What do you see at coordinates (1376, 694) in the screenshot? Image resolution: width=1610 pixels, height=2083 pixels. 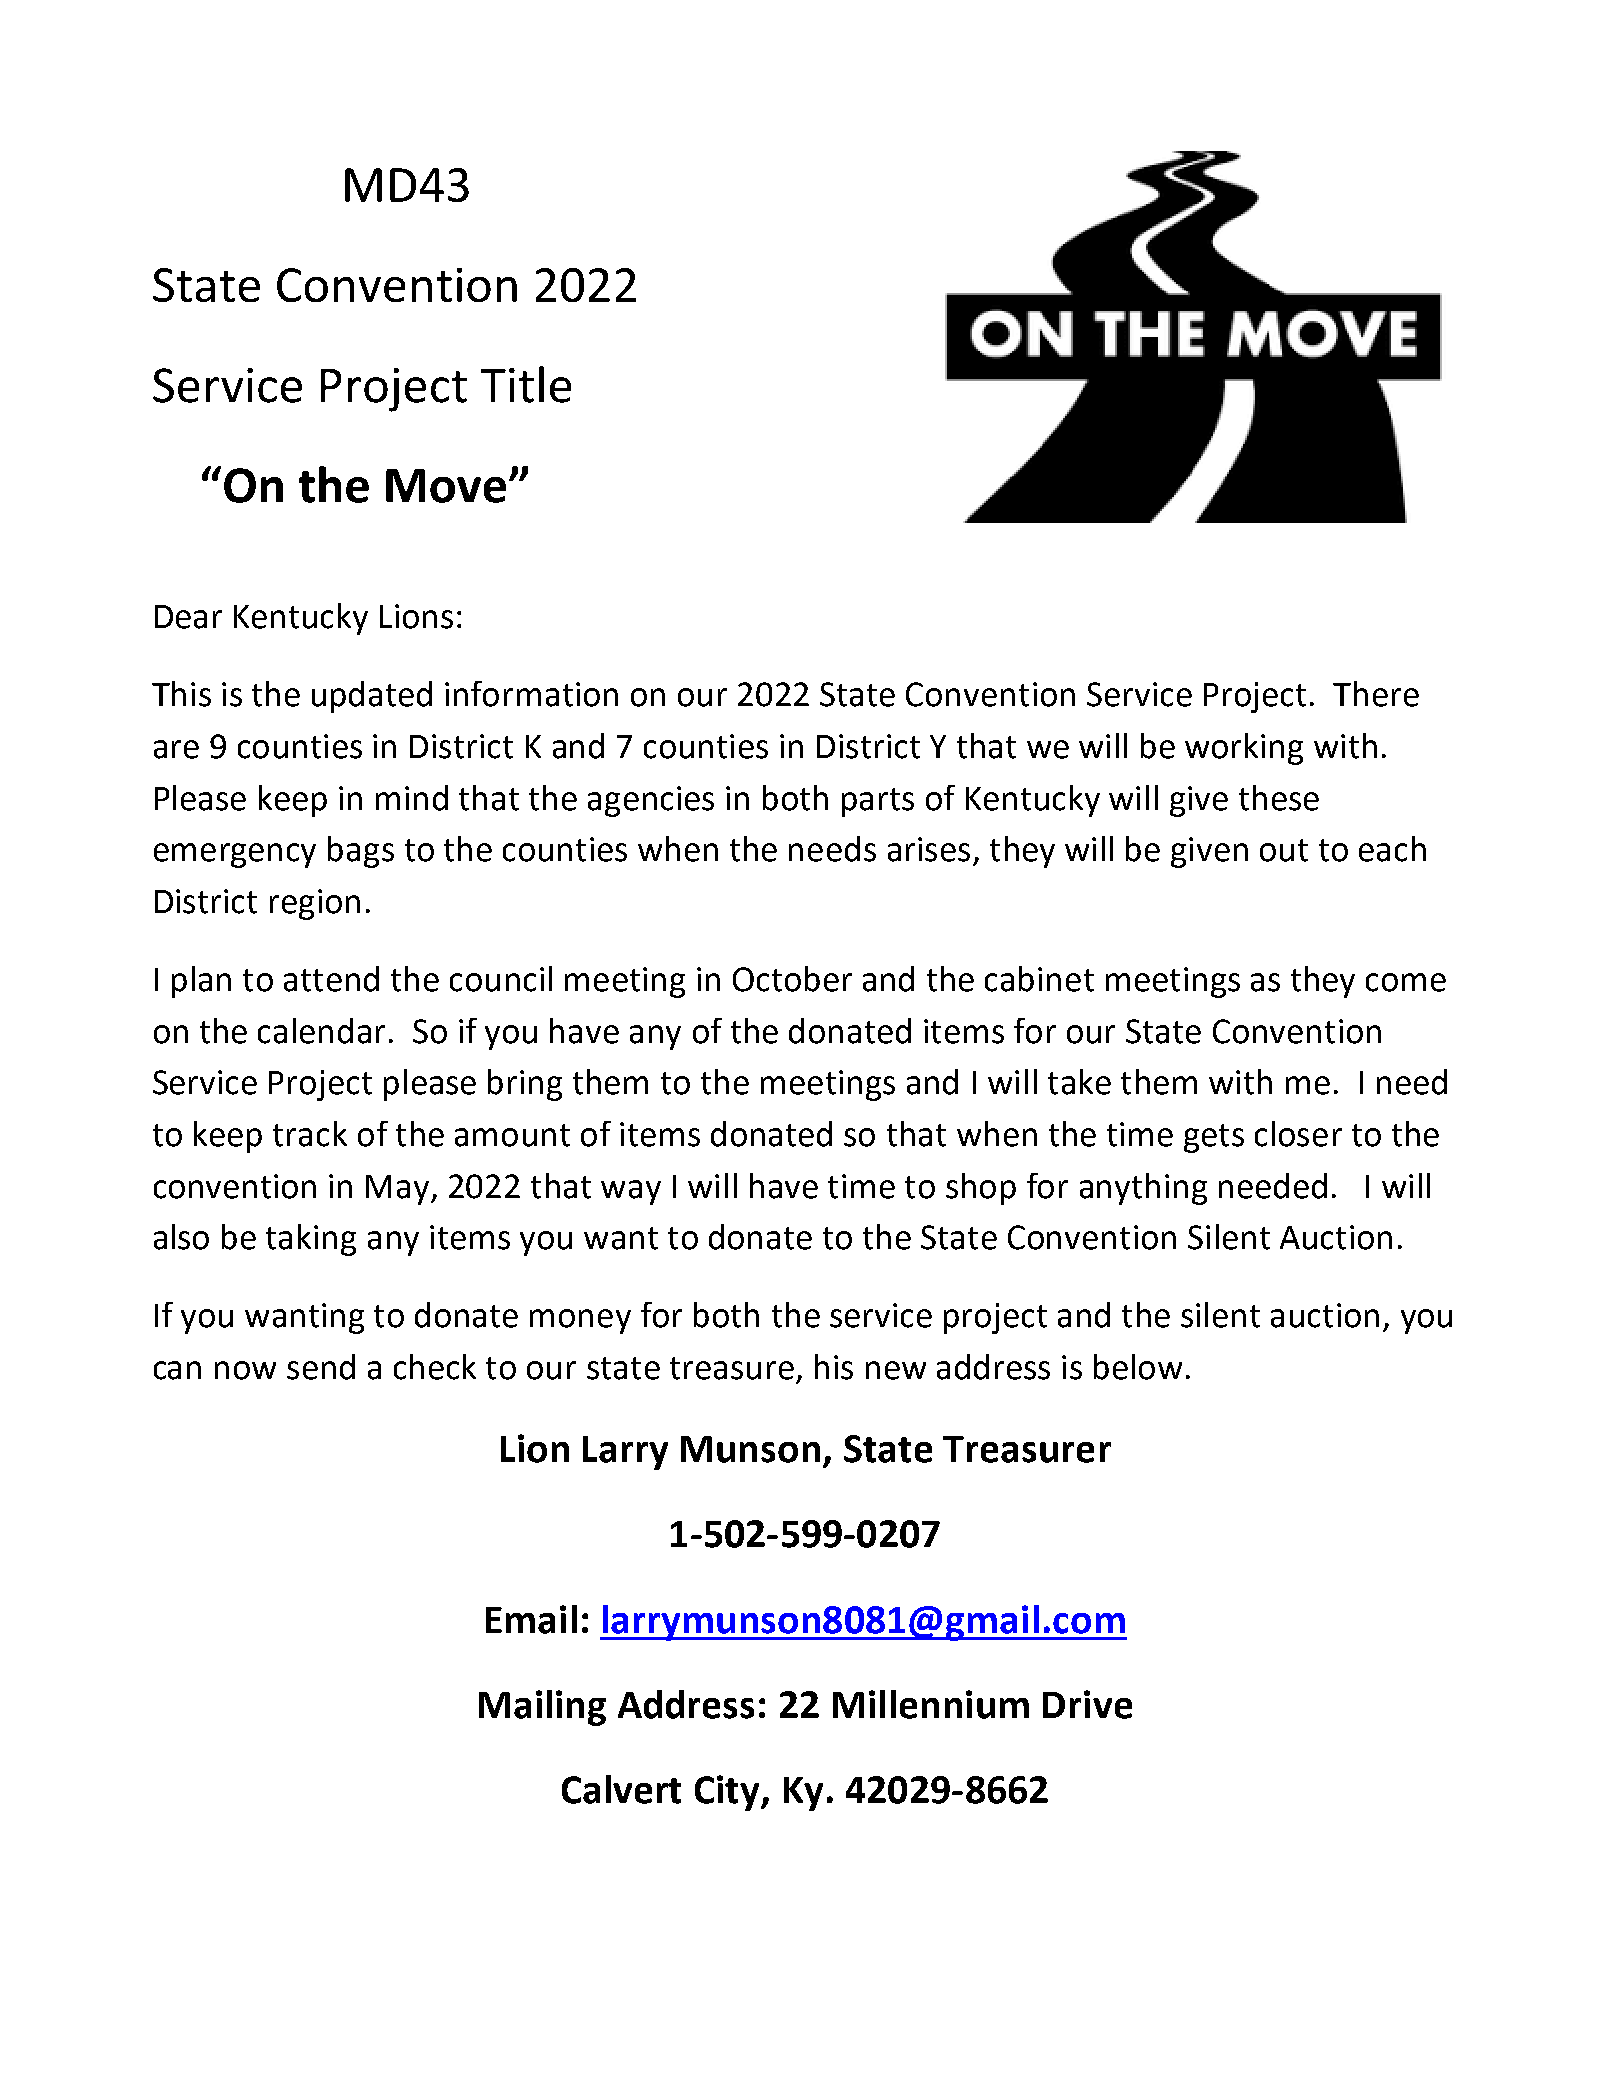 I see `There` at bounding box center [1376, 694].
